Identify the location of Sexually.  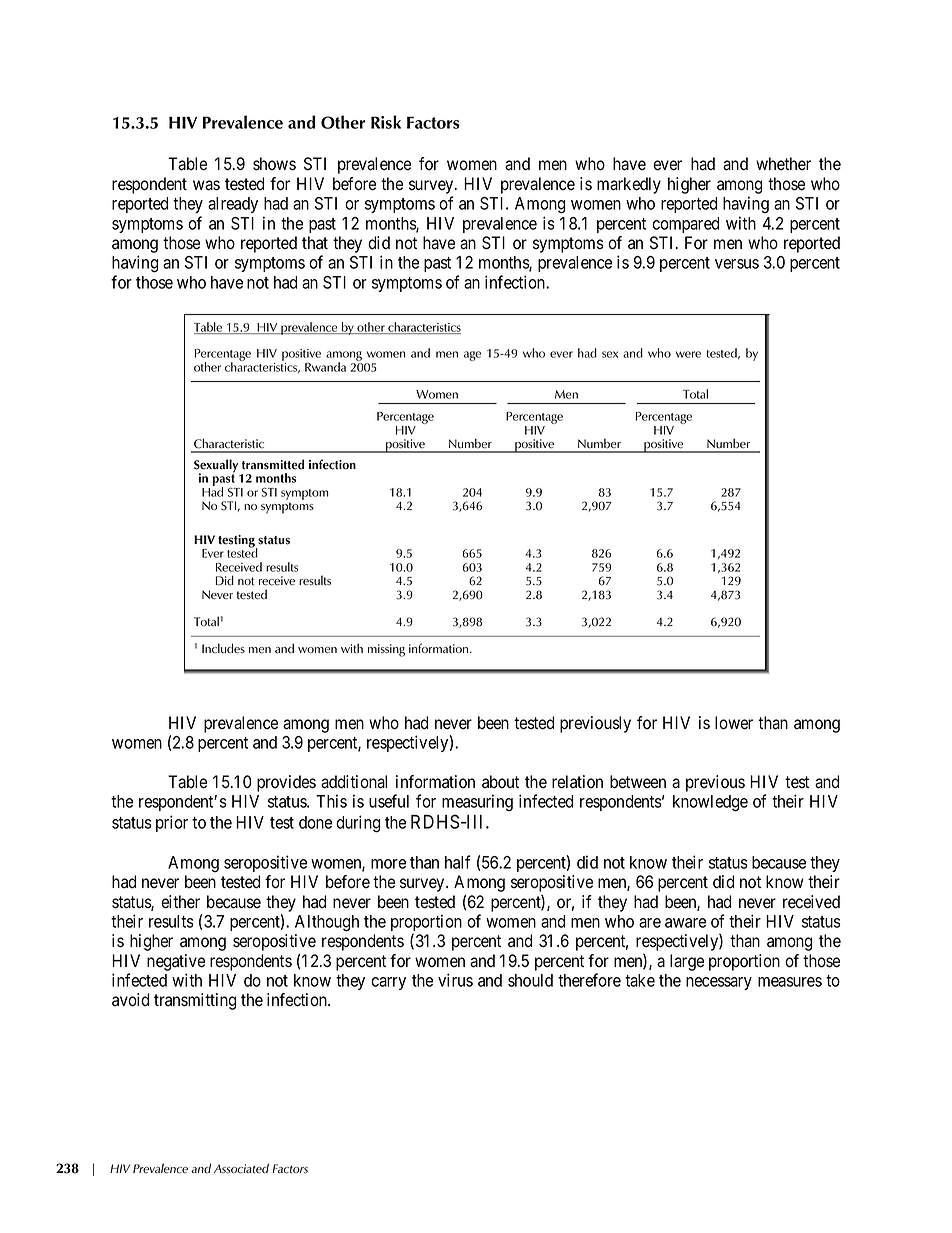
(216, 467).
